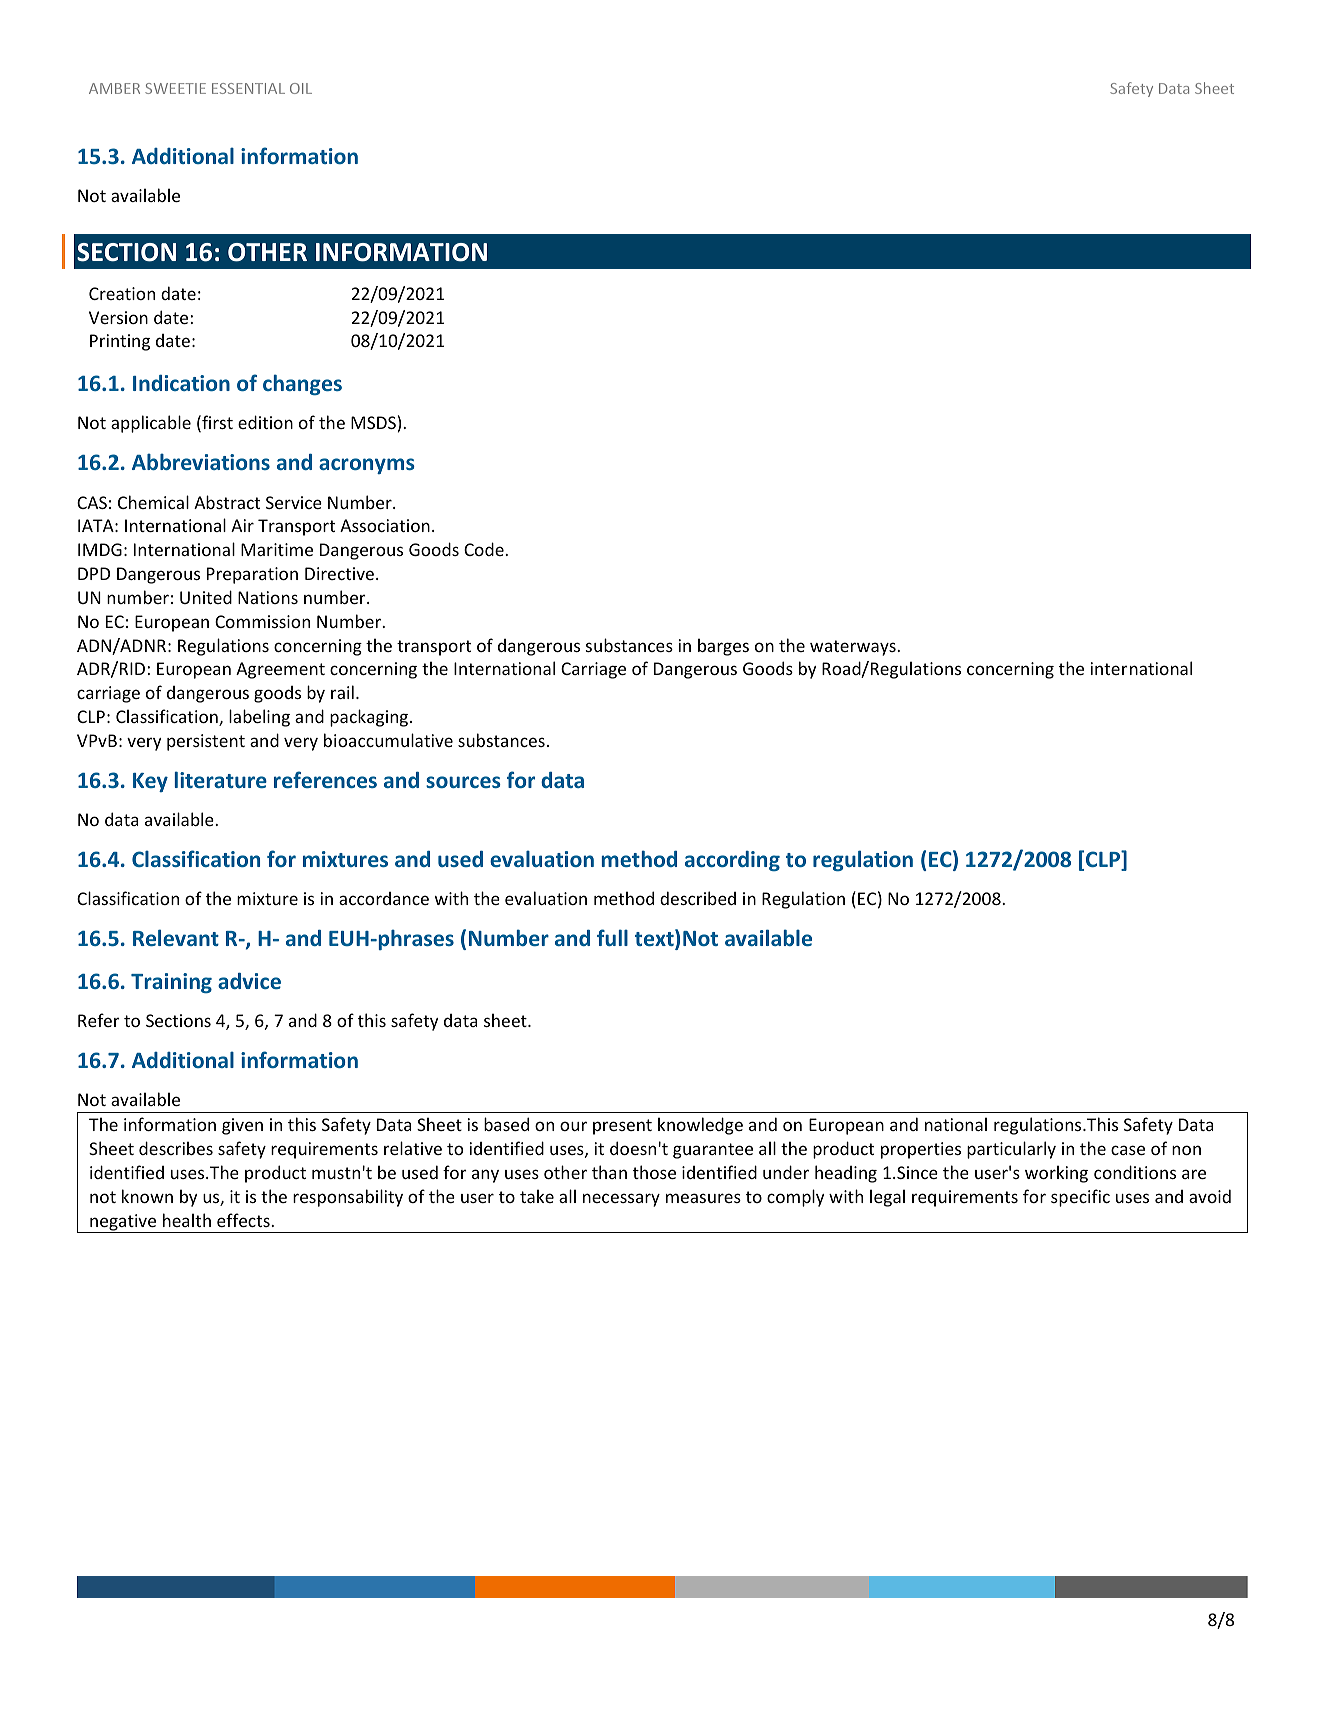 The image size is (1330, 1721). Describe the element at coordinates (698, 898) in the screenshot. I see `described` at that location.
